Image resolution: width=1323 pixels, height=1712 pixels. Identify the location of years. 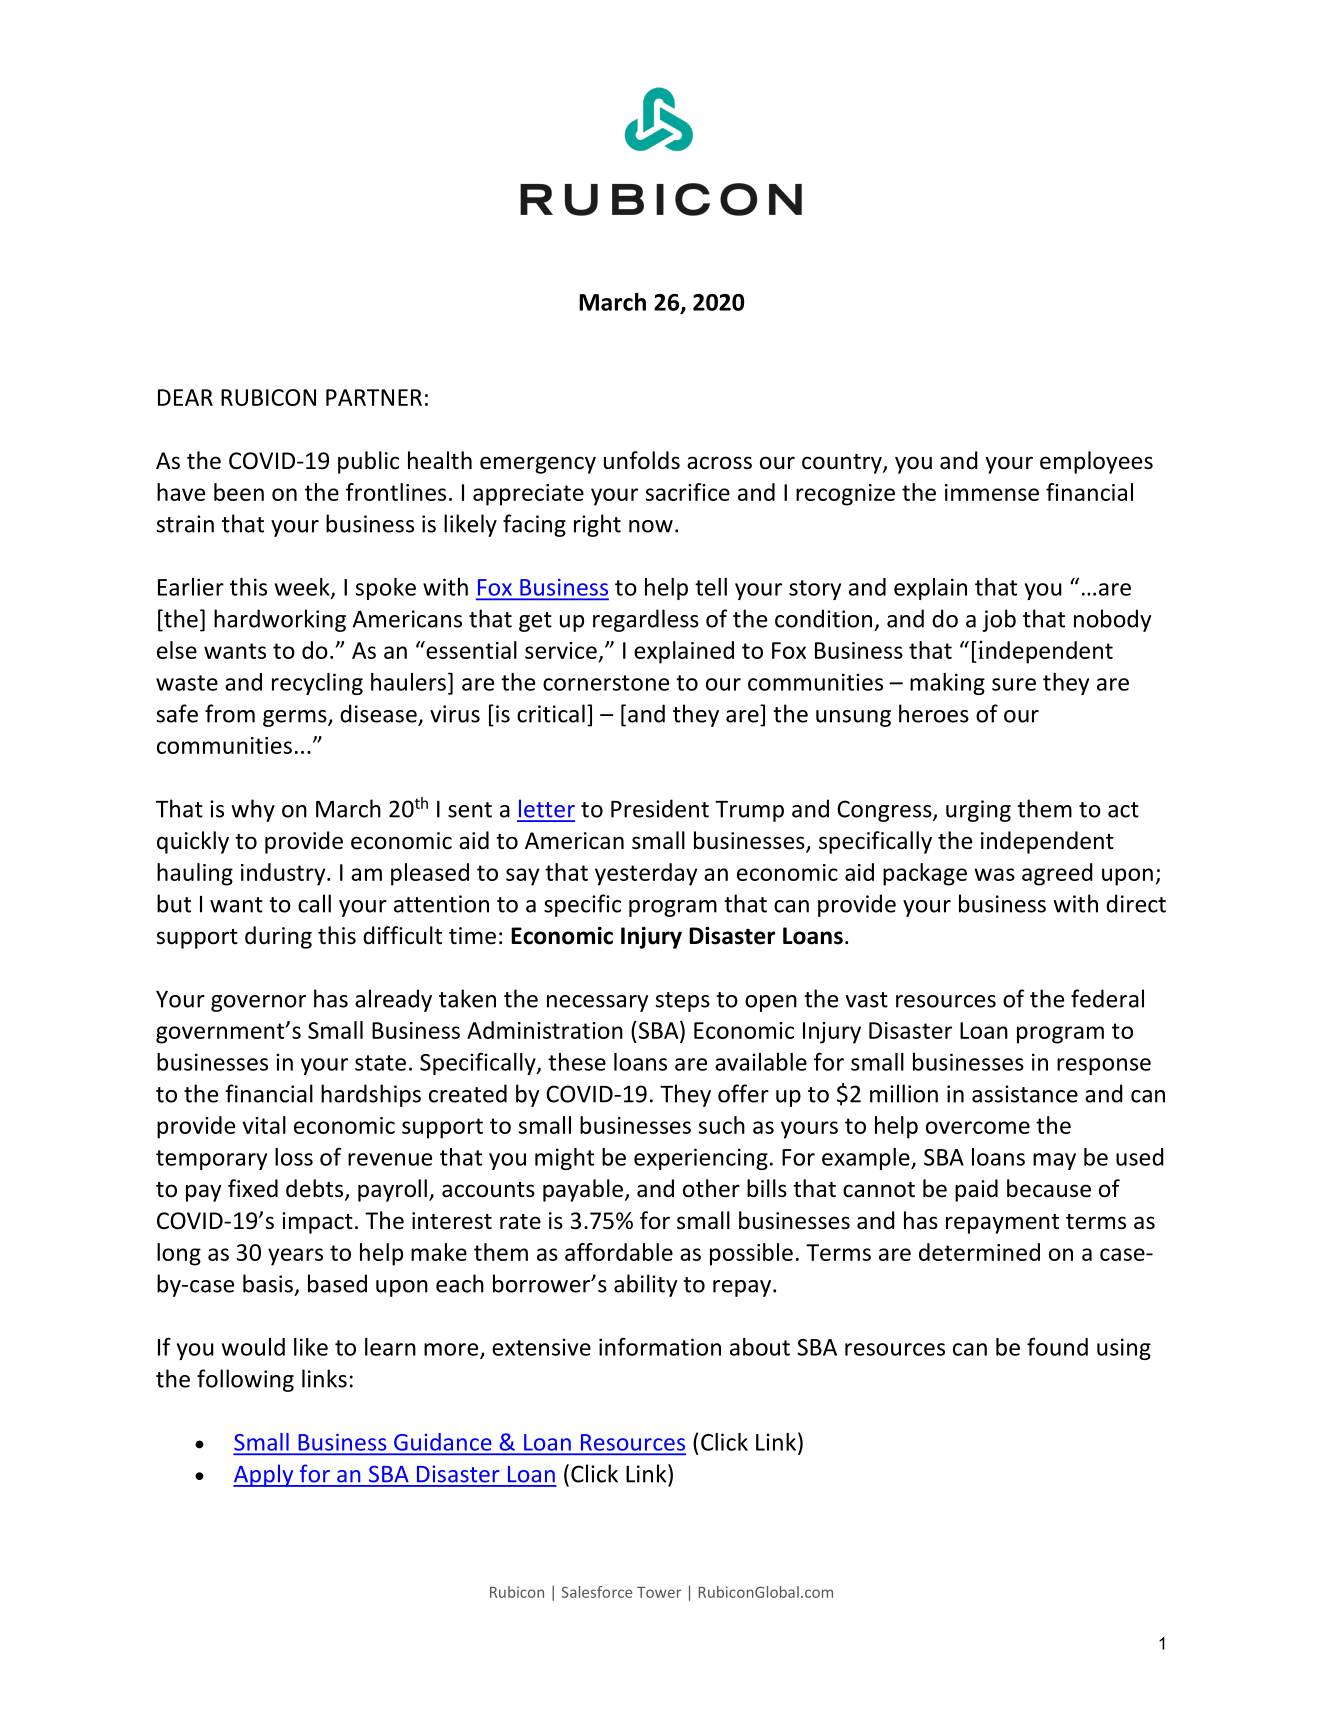
(295, 1257).
